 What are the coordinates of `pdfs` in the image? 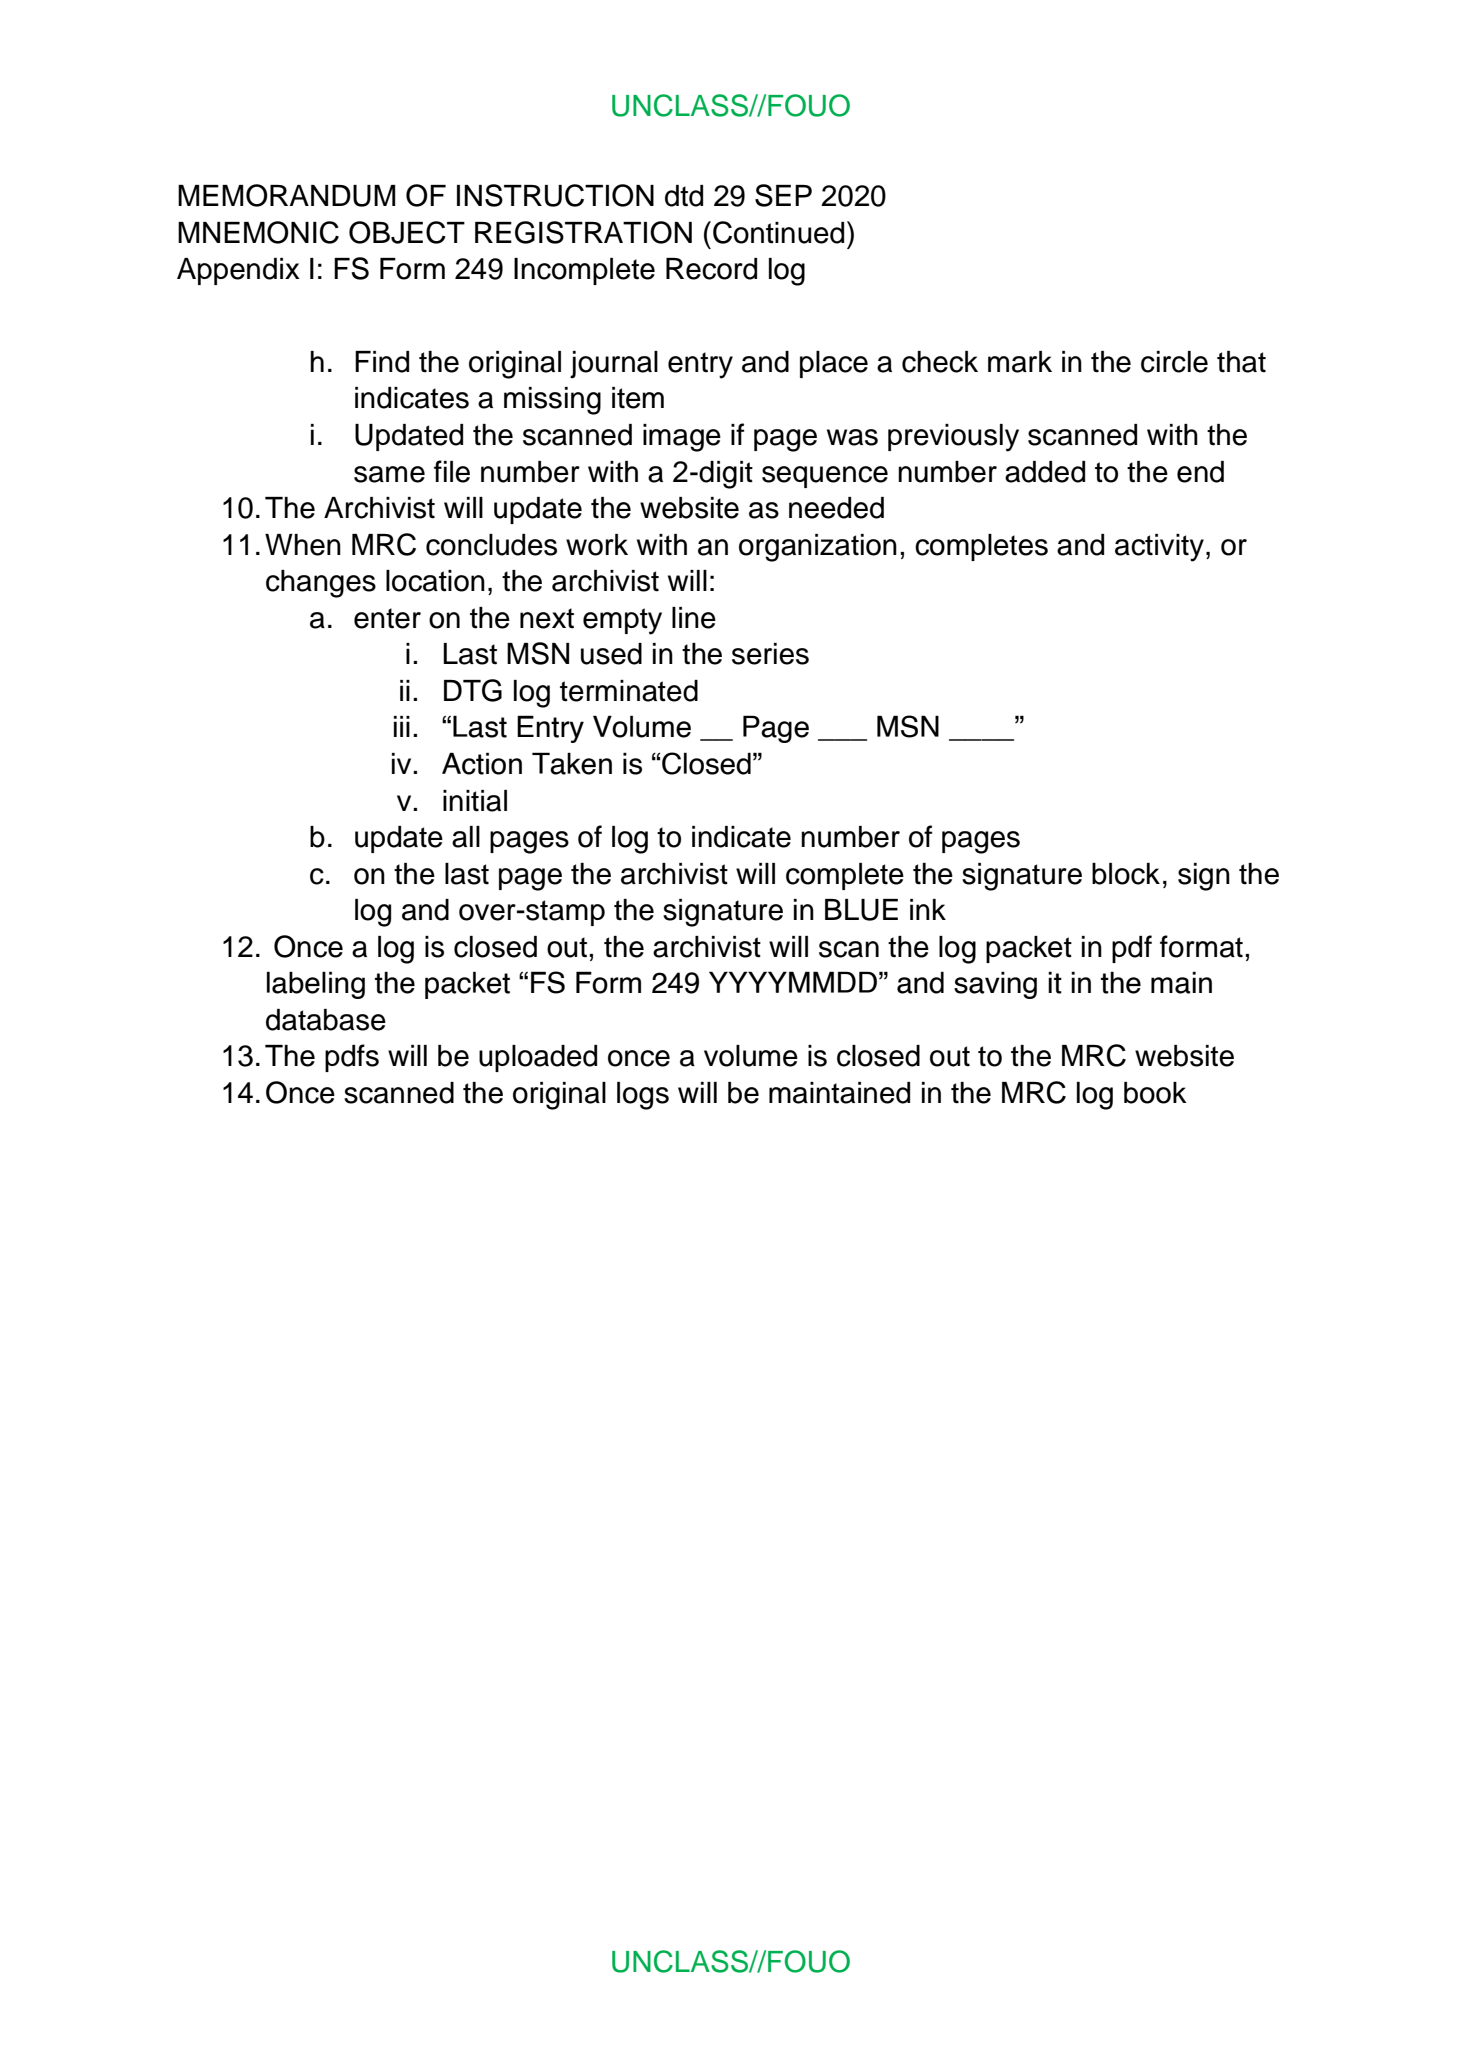 It's located at (352, 1058).
